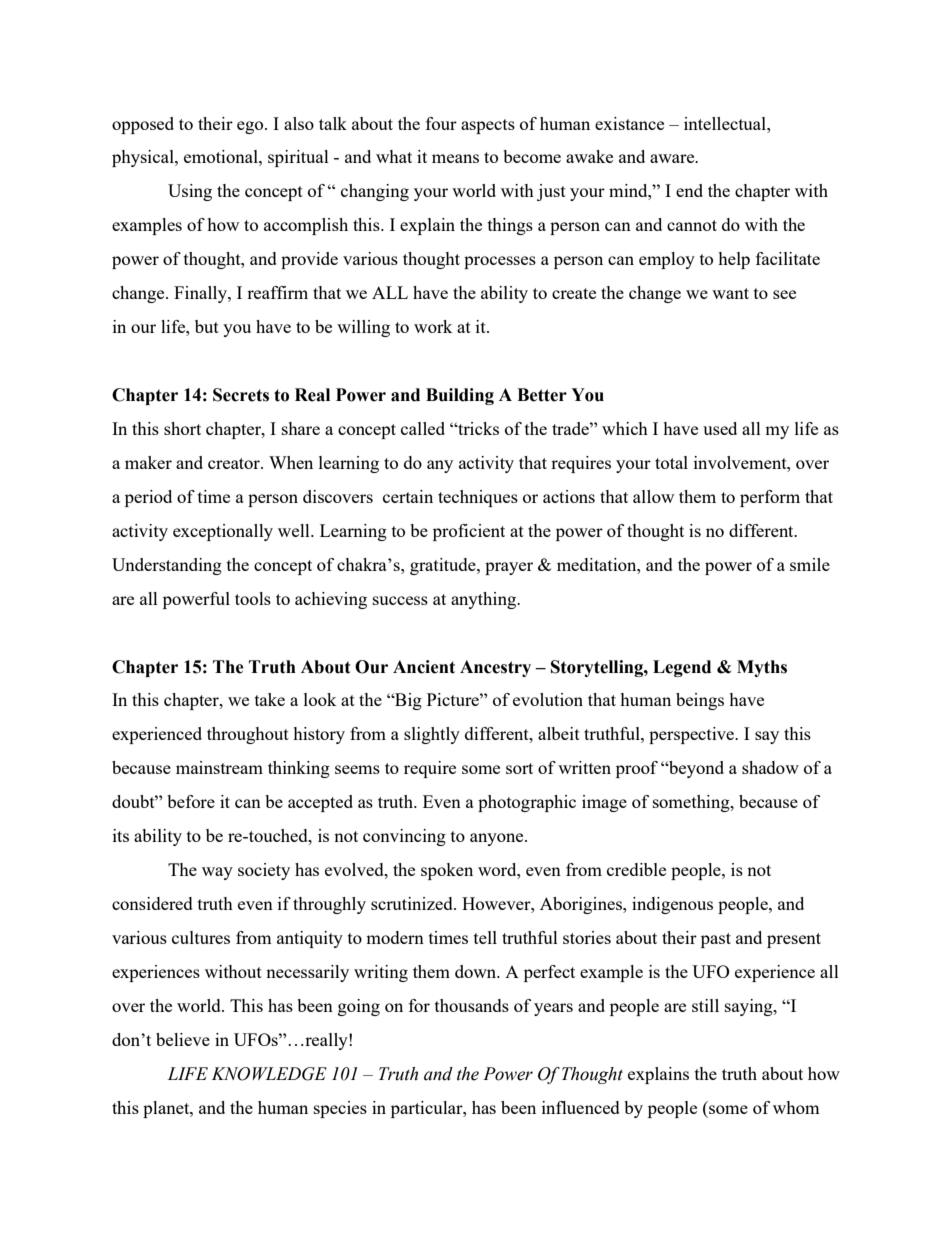  I want to click on thousands, so click(472, 1005).
